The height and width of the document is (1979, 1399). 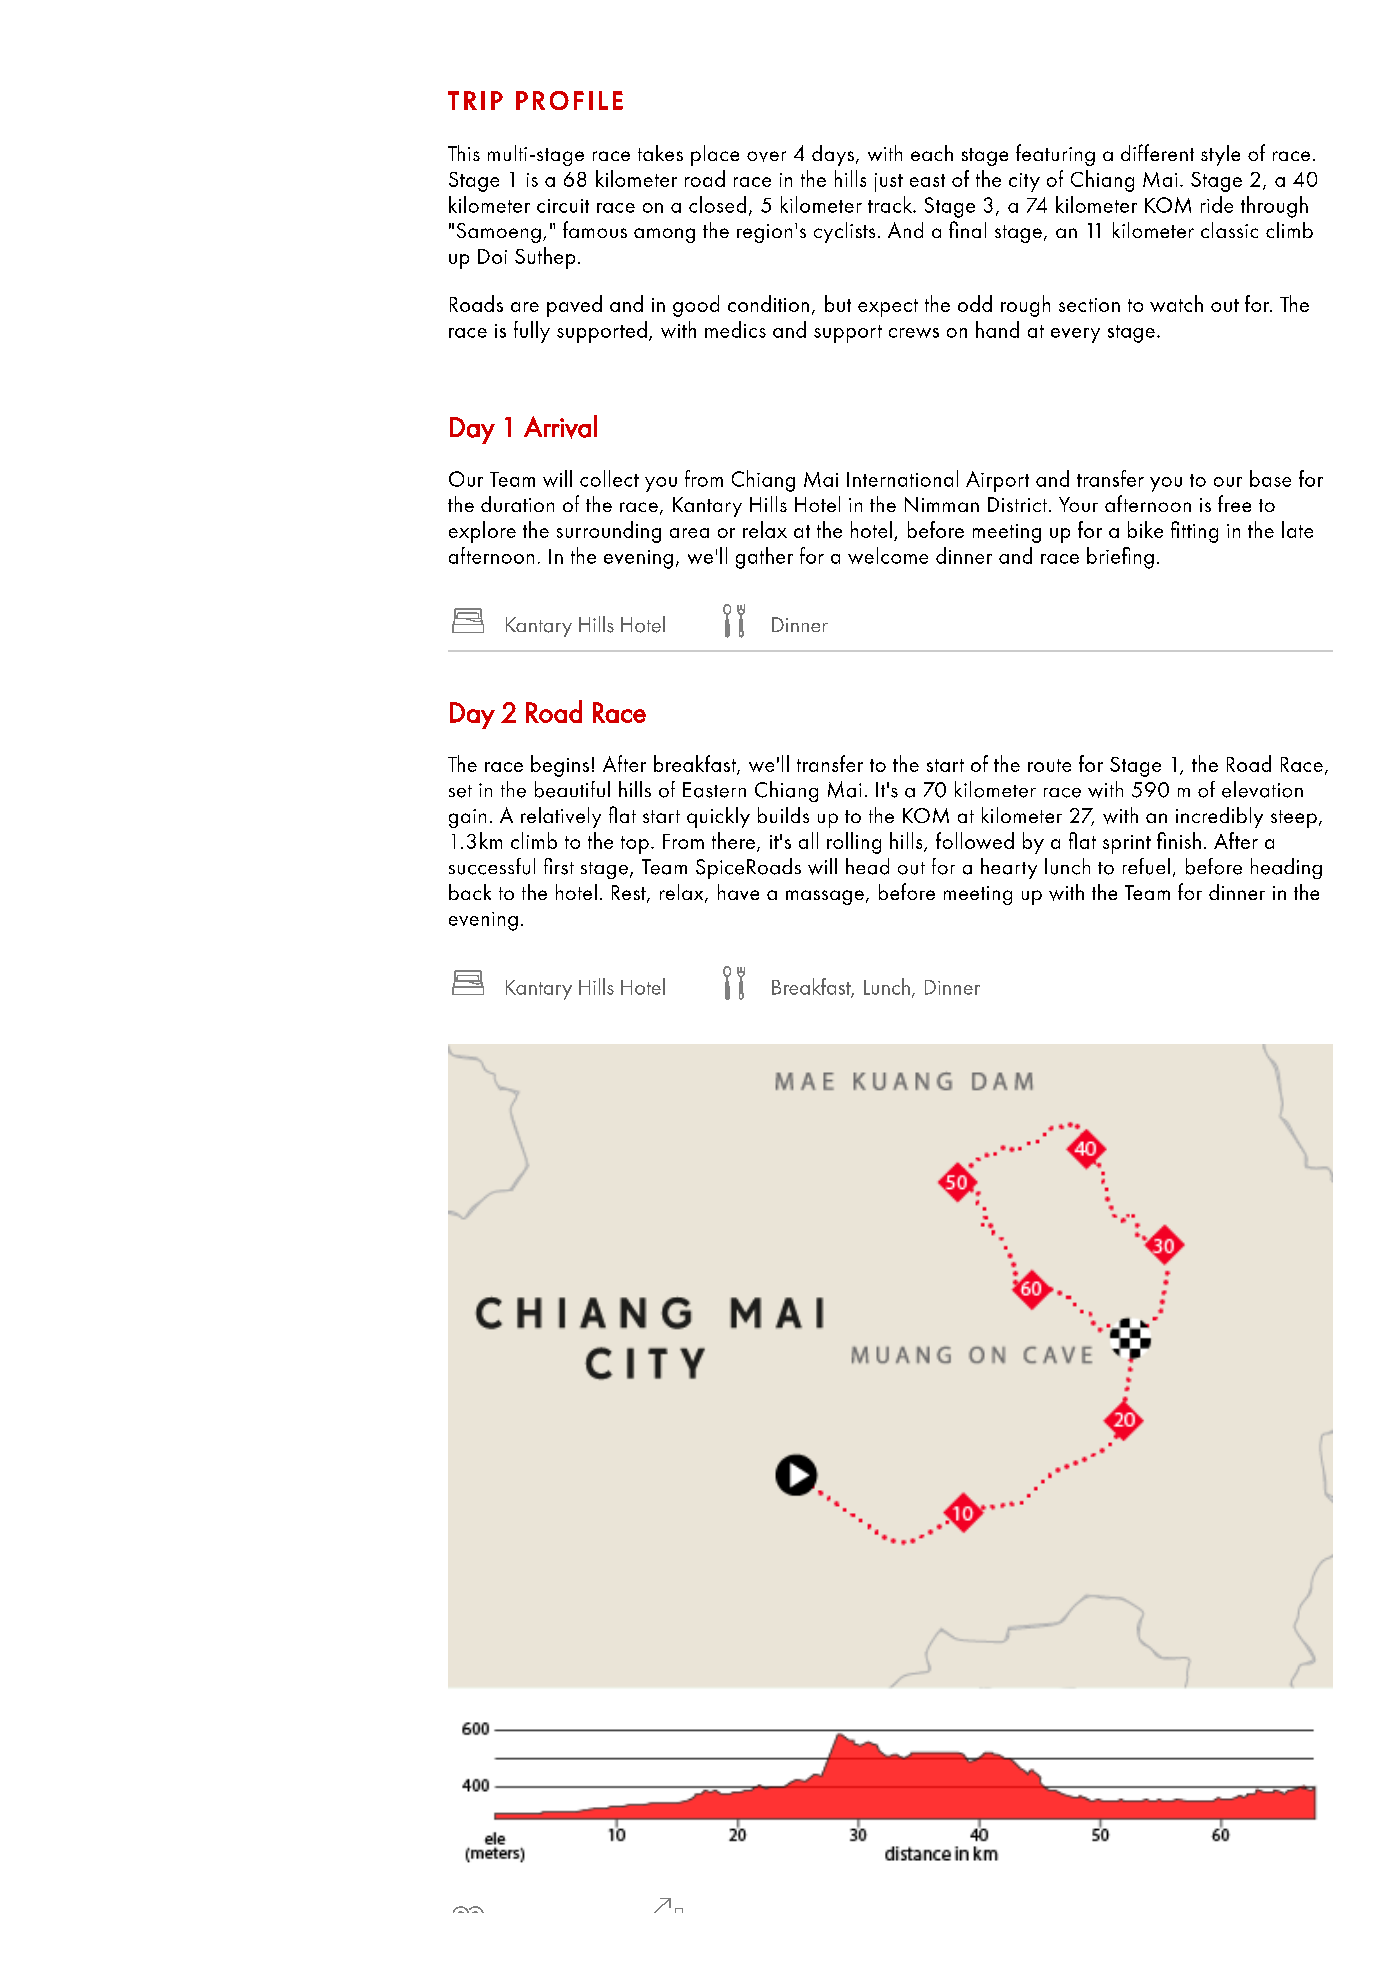 What do you see at coordinates (609, 532) in the document?
I see `surrounding` at bounding box center [609, 532].
